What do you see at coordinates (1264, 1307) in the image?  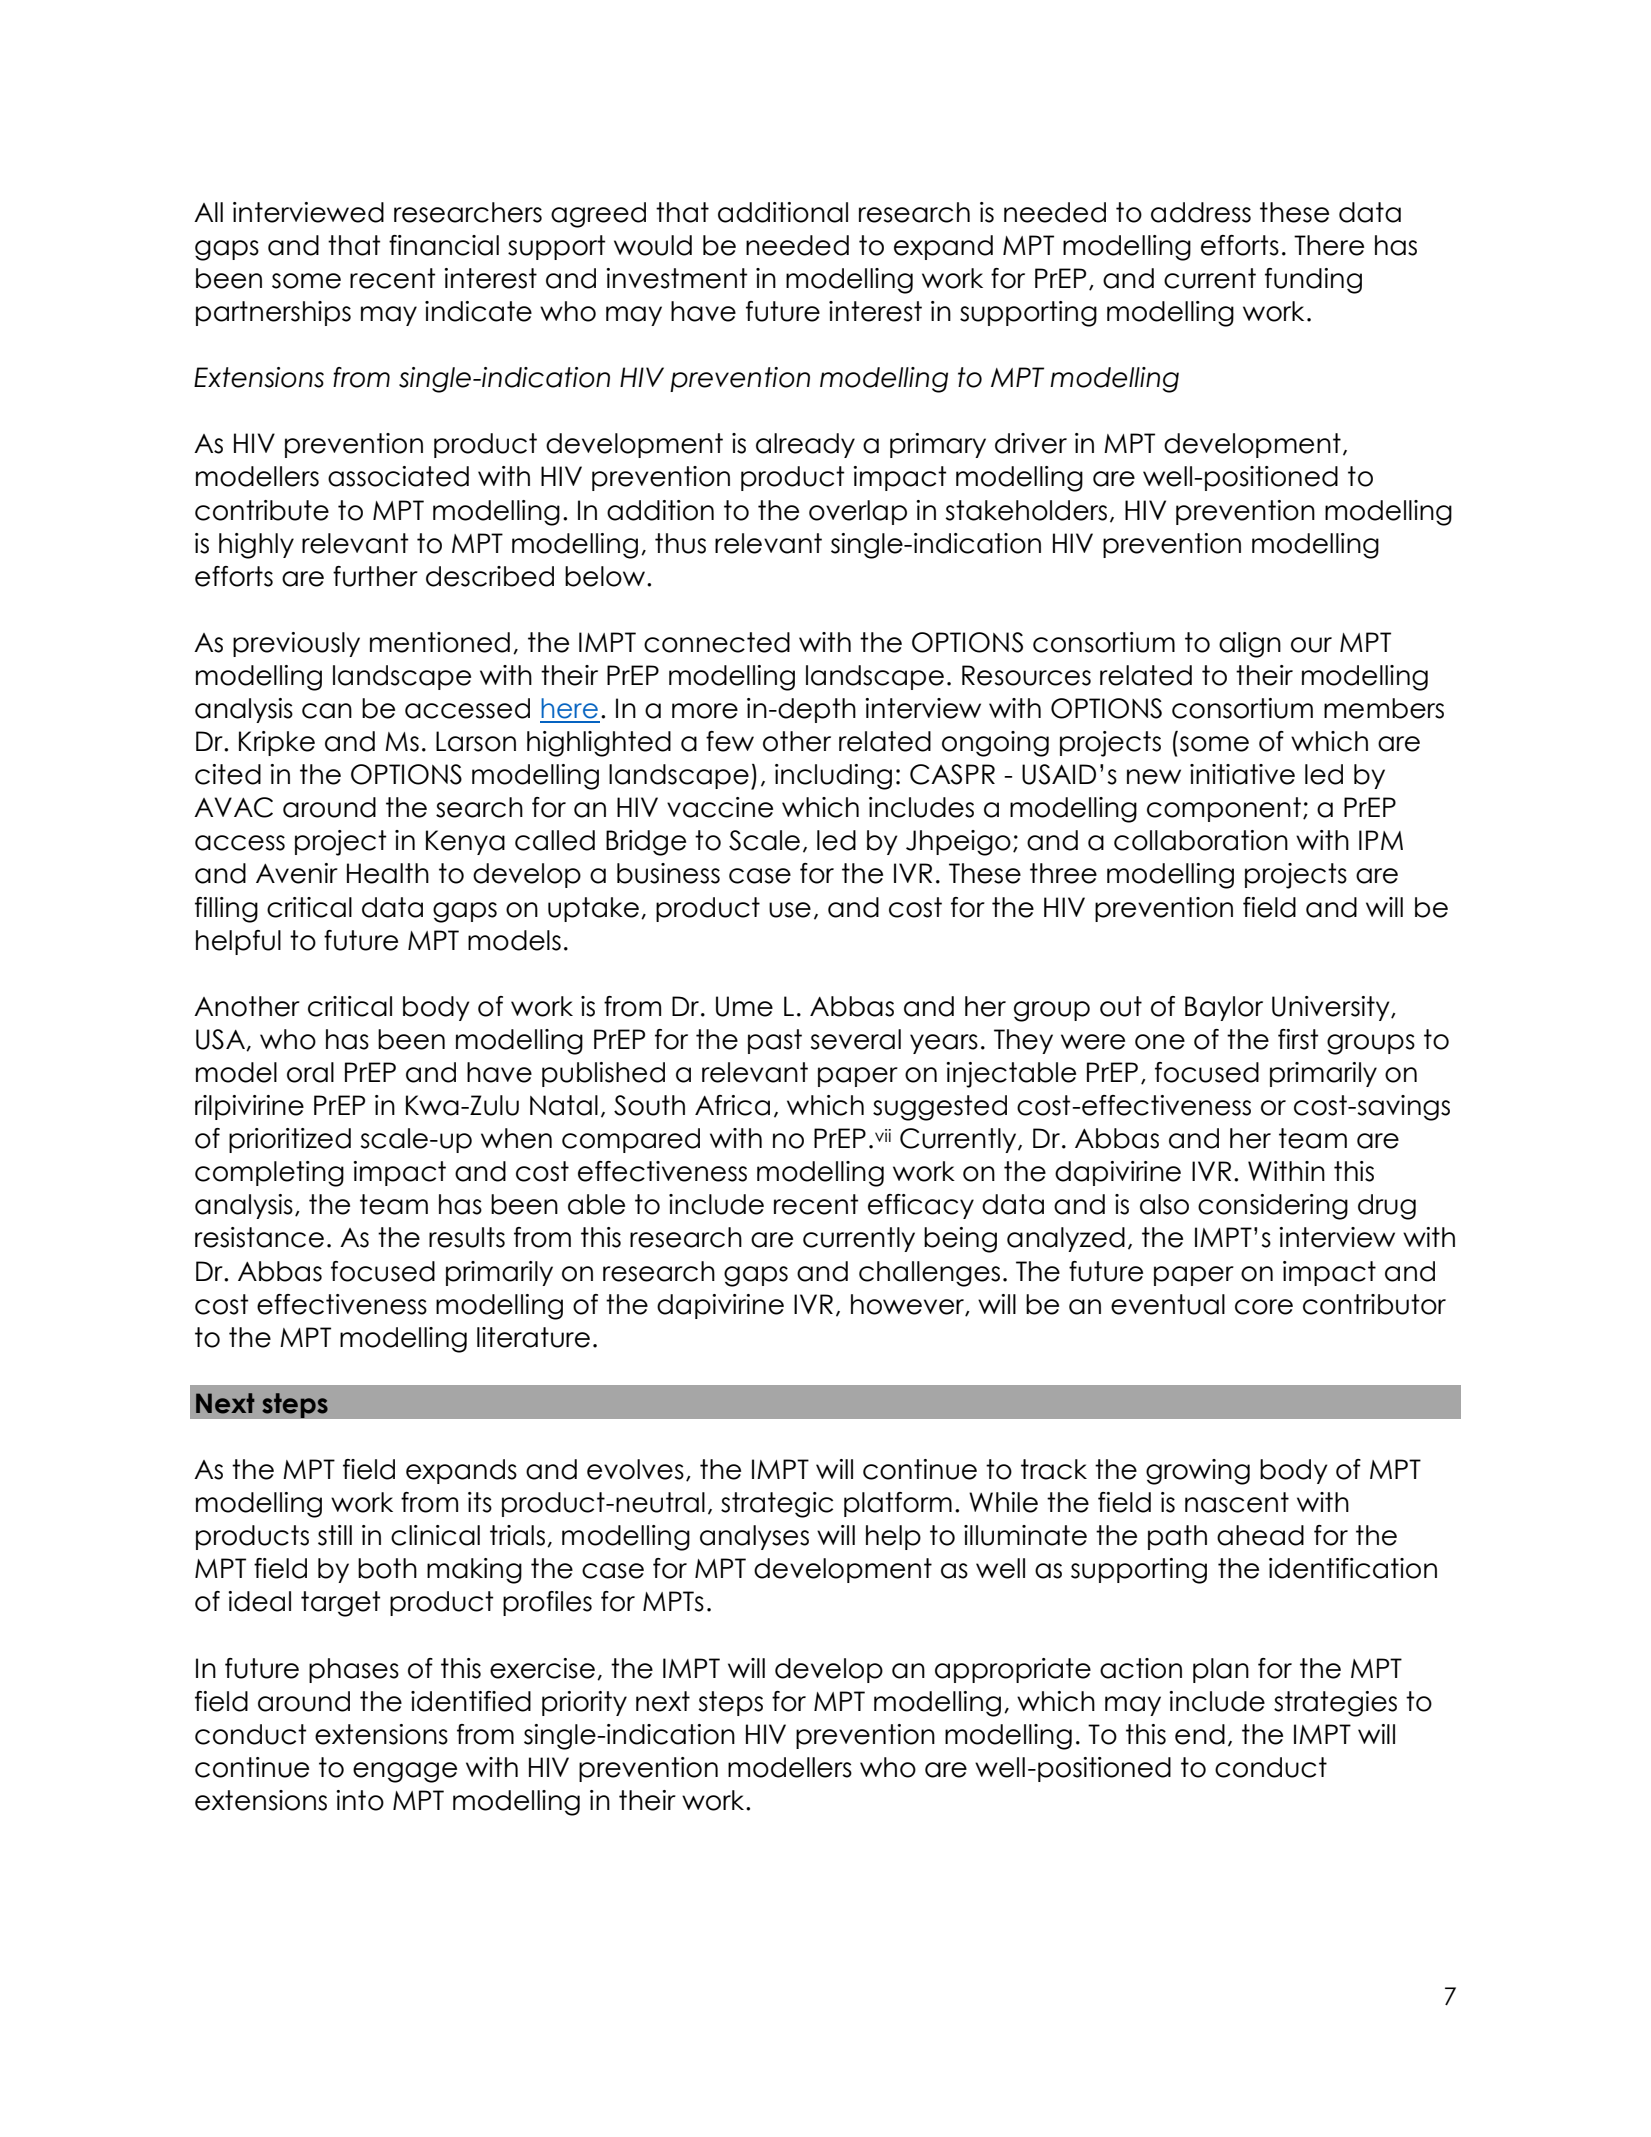 I see `core` at bounding box center [1264, 1307].
